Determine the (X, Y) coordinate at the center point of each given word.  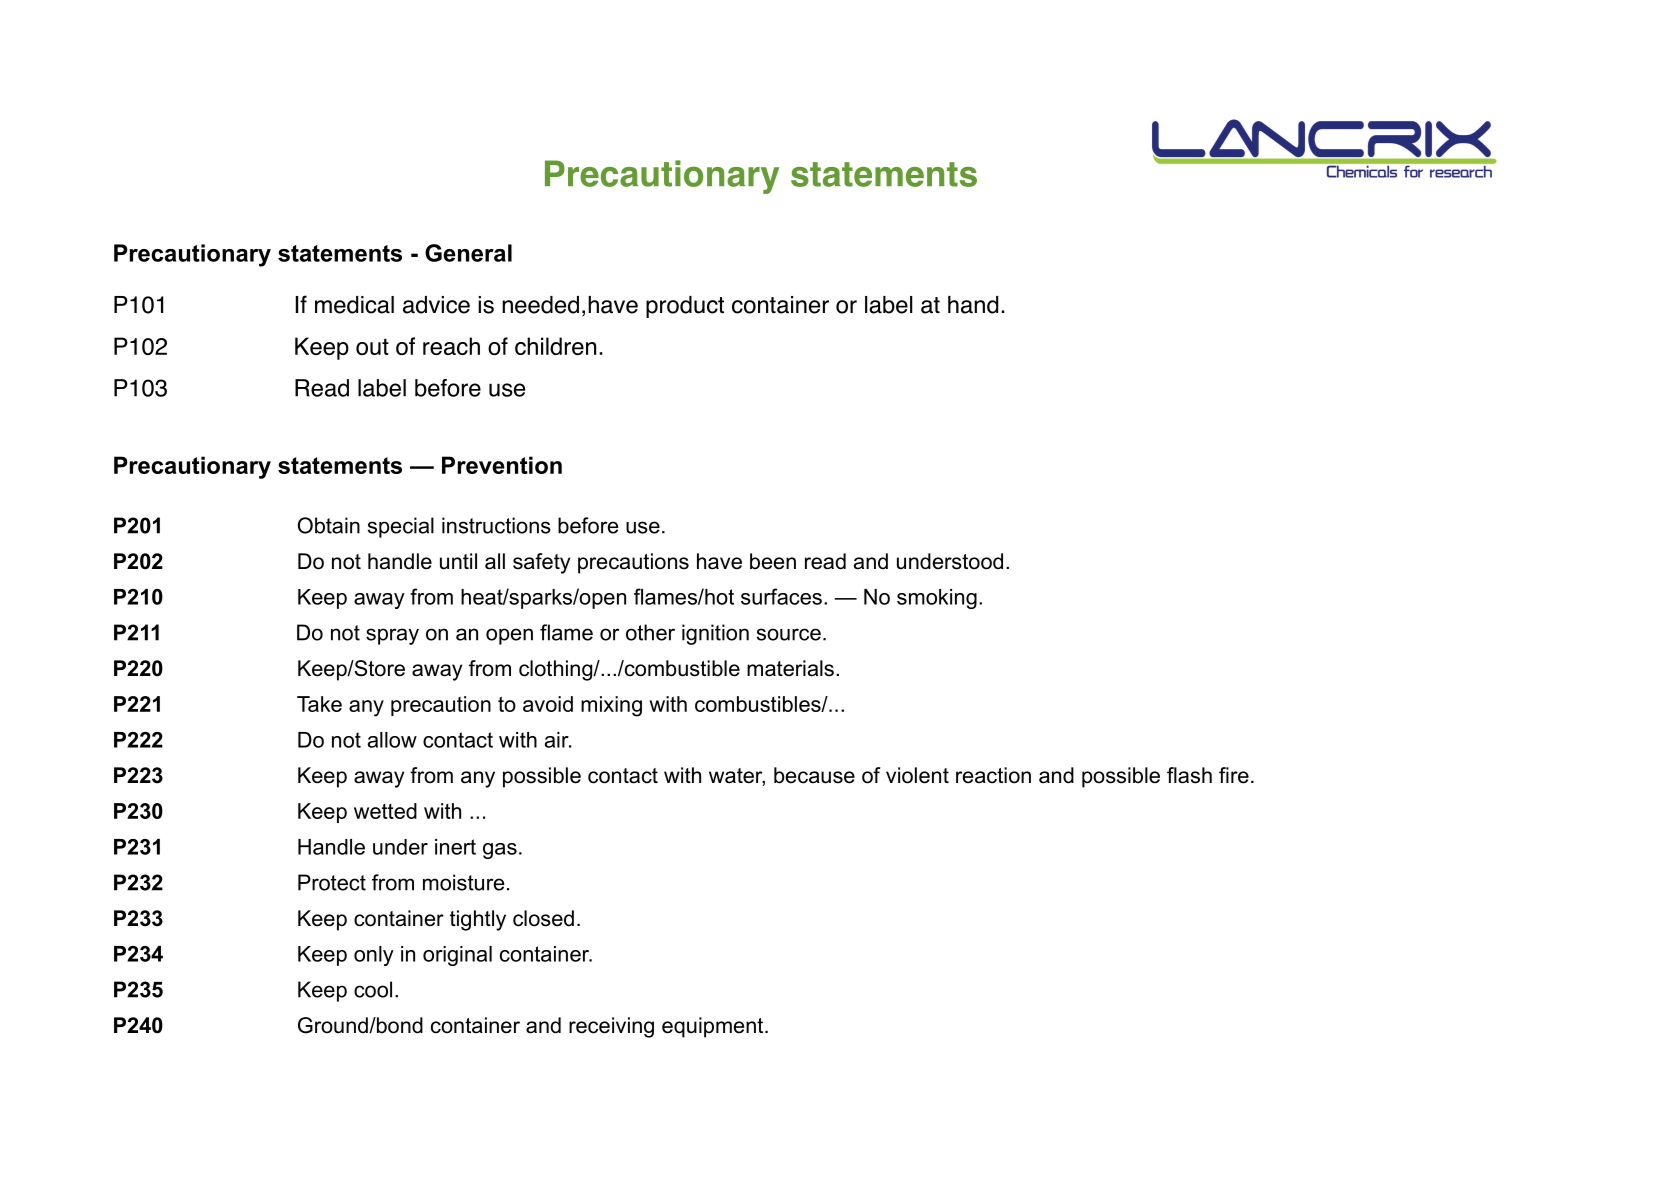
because (814, 775)
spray (392, 636)
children (555, 346)
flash (1189, 775)
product (685, 307)
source (789, 634)
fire (1234, 775)
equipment (714, 1027)
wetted (385, 811)
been (773, 561)
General (468, 253)
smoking (937, 599)
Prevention (502, 465)
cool (373, 989)
